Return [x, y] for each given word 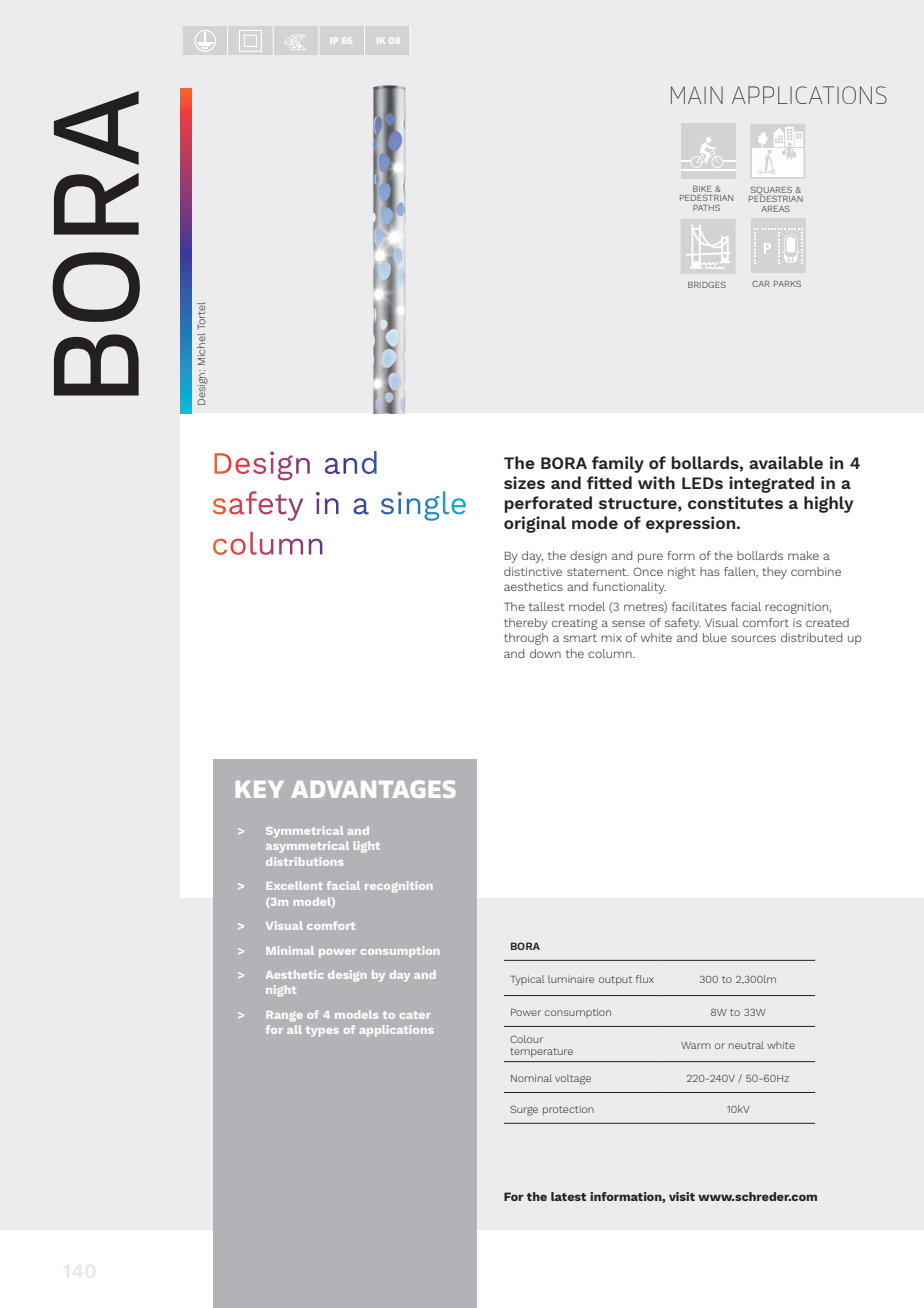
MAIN [697, 95]
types [322, 1031]
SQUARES [771, 192]
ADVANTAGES [373, 789]
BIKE [702, 189]
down [545, 653]
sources [753, 638]
